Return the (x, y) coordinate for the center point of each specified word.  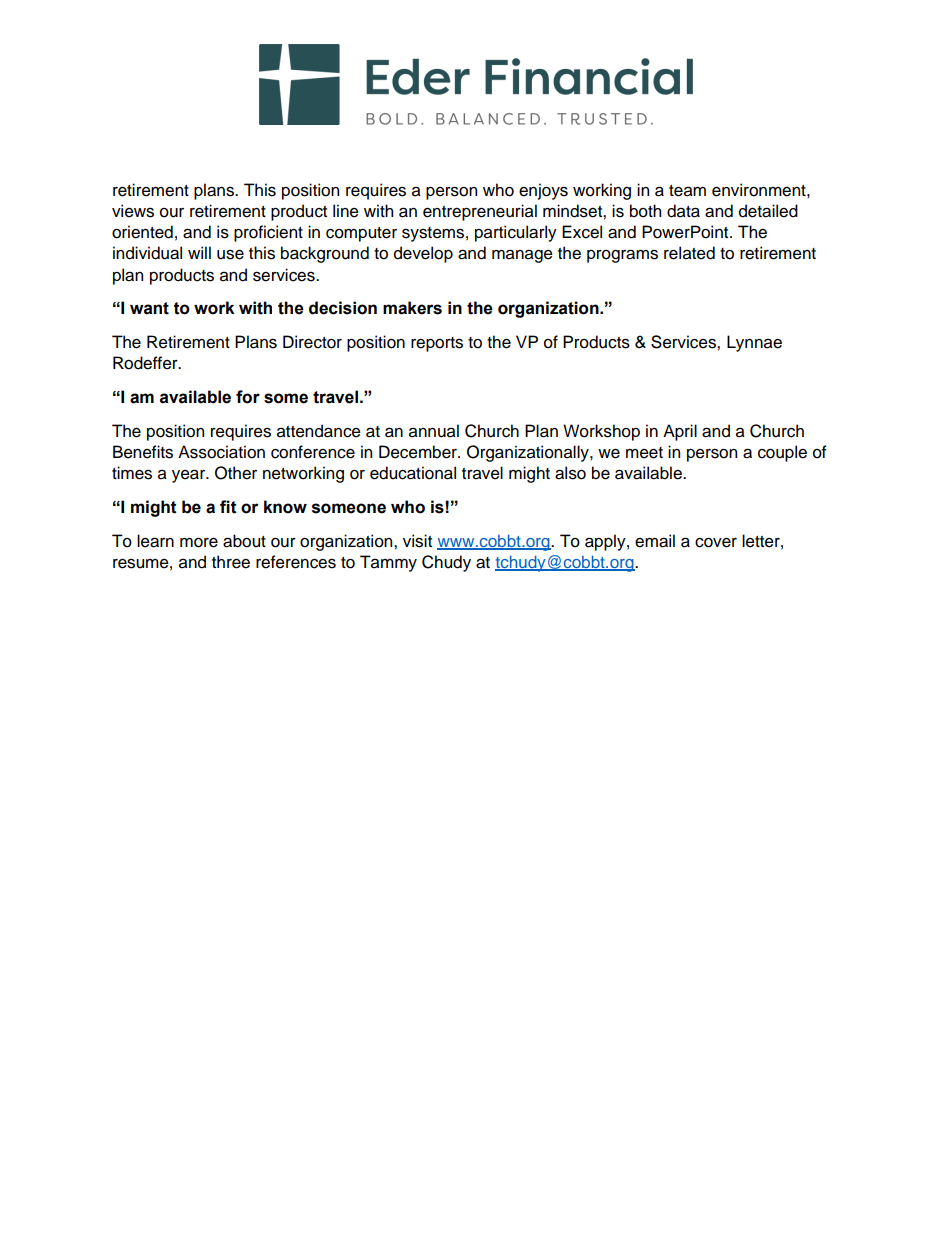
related (689, 253)
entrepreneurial (480, 212)
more (199, 542)
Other (236, 473)
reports (437, 344)
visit (417, 541)
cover (716, 542)
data (683, 211)
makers (412, 308)
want (149, 308)
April (680, 432)
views (133, 211)
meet (644, 453)
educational (413, 473)
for (248, 397)
